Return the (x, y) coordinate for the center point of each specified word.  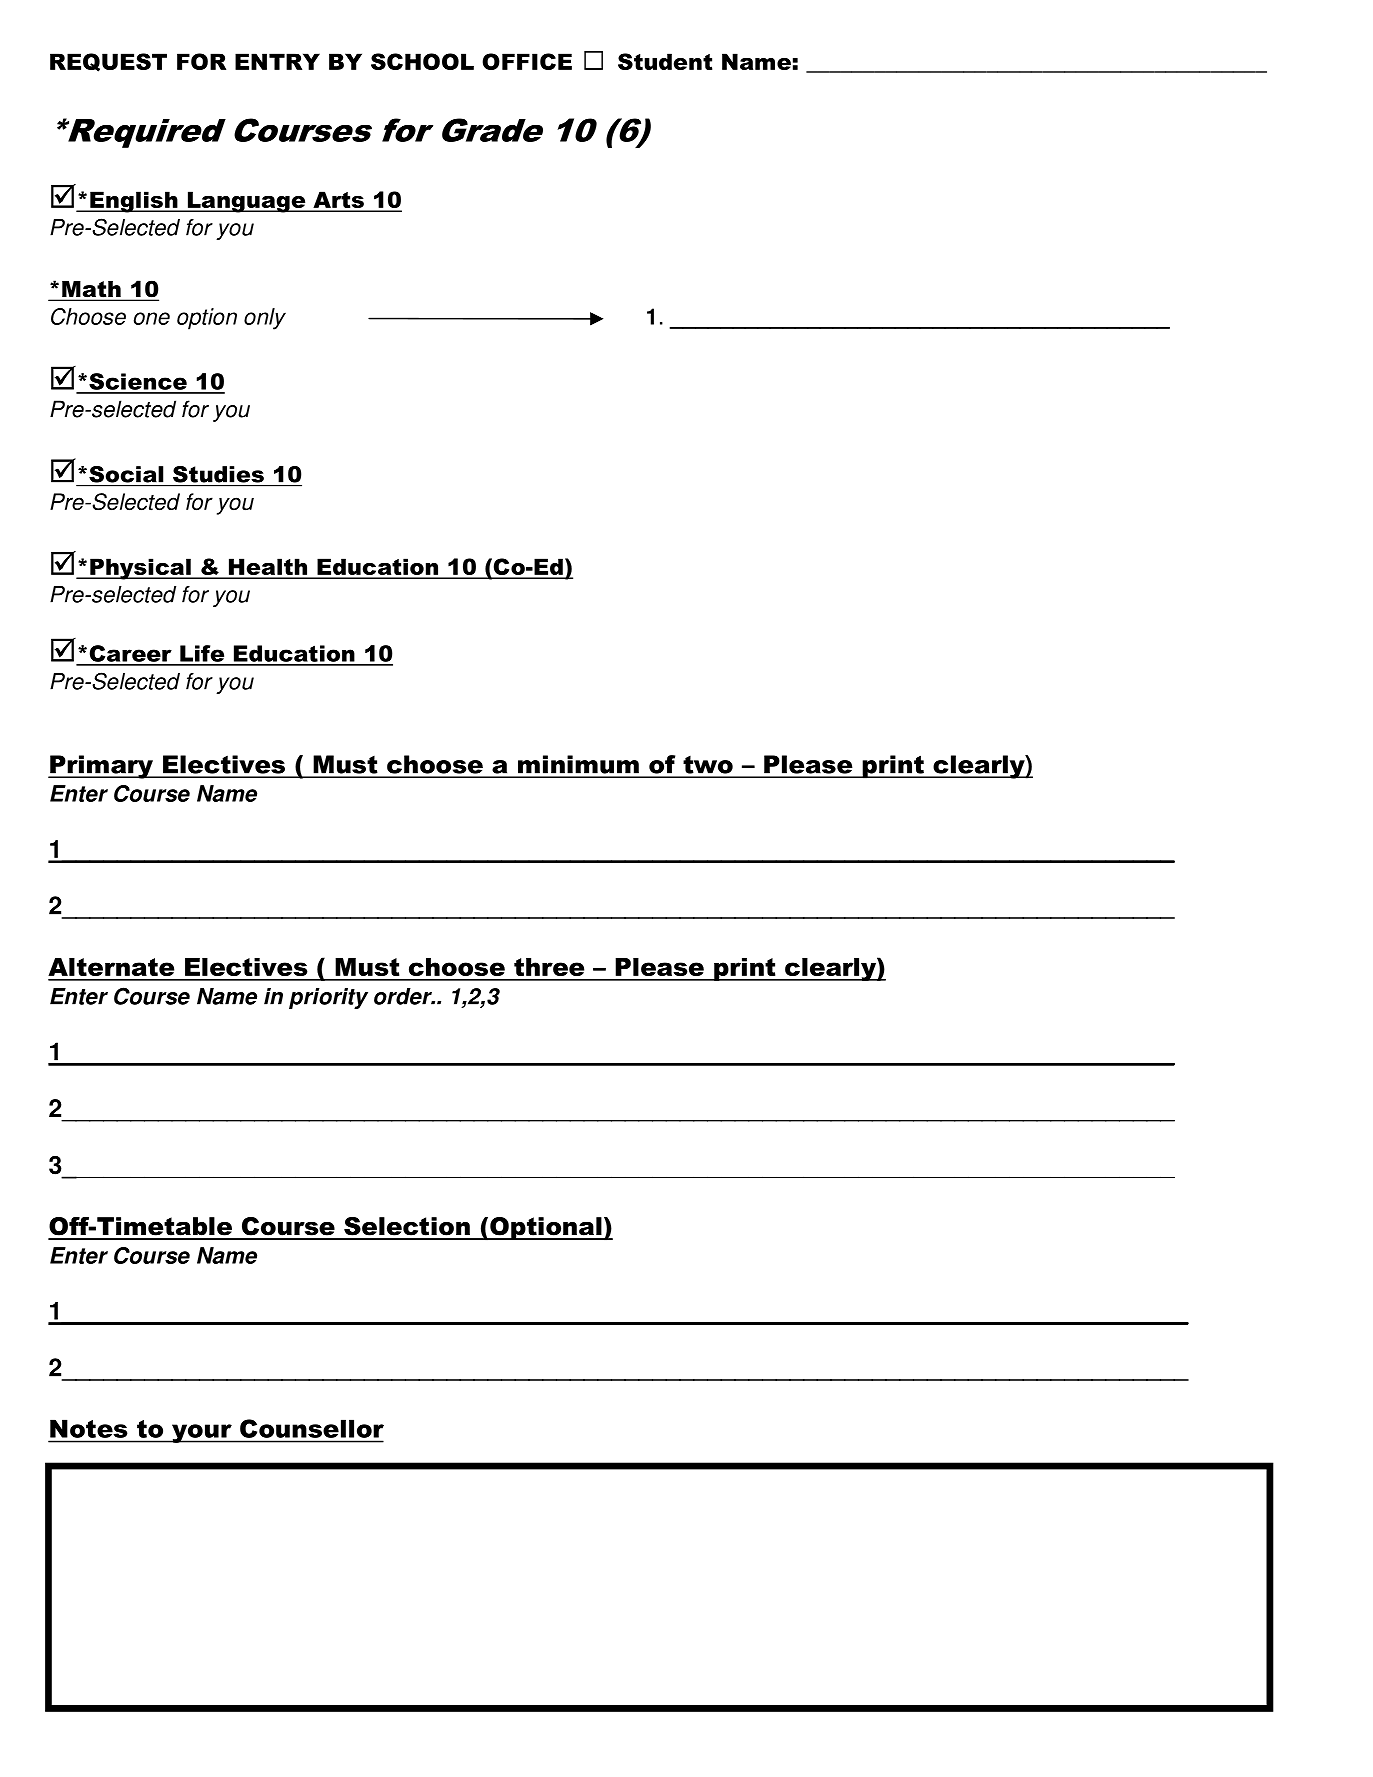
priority (328, 998)
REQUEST (108, 62)
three (549, 967)
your (202, 1433)
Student (665, 61)
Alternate (111, 967)
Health (267, 568)
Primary (101, 767)
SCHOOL (422, 61)
